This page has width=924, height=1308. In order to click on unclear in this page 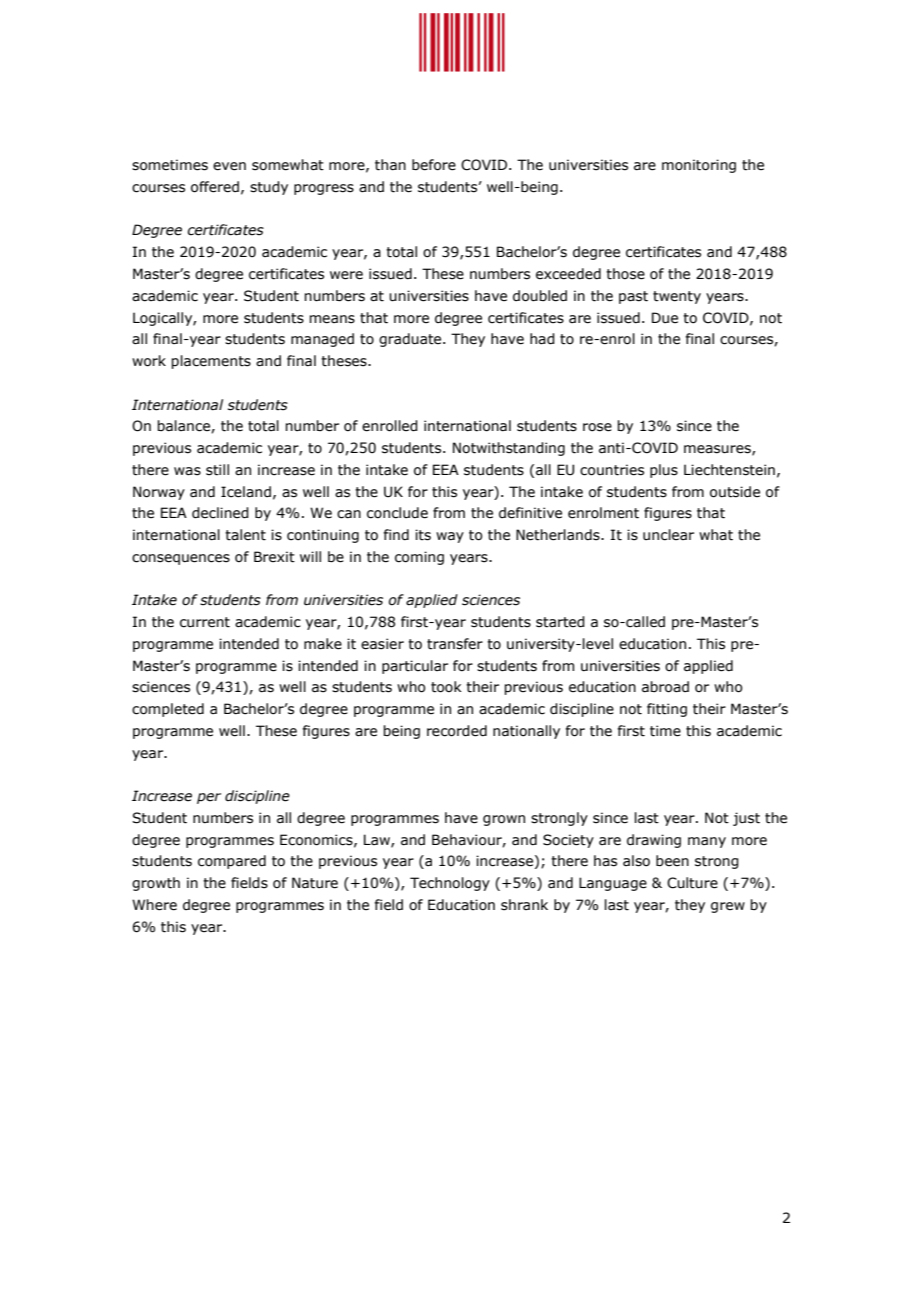, I will do `click(668, 535)`.
